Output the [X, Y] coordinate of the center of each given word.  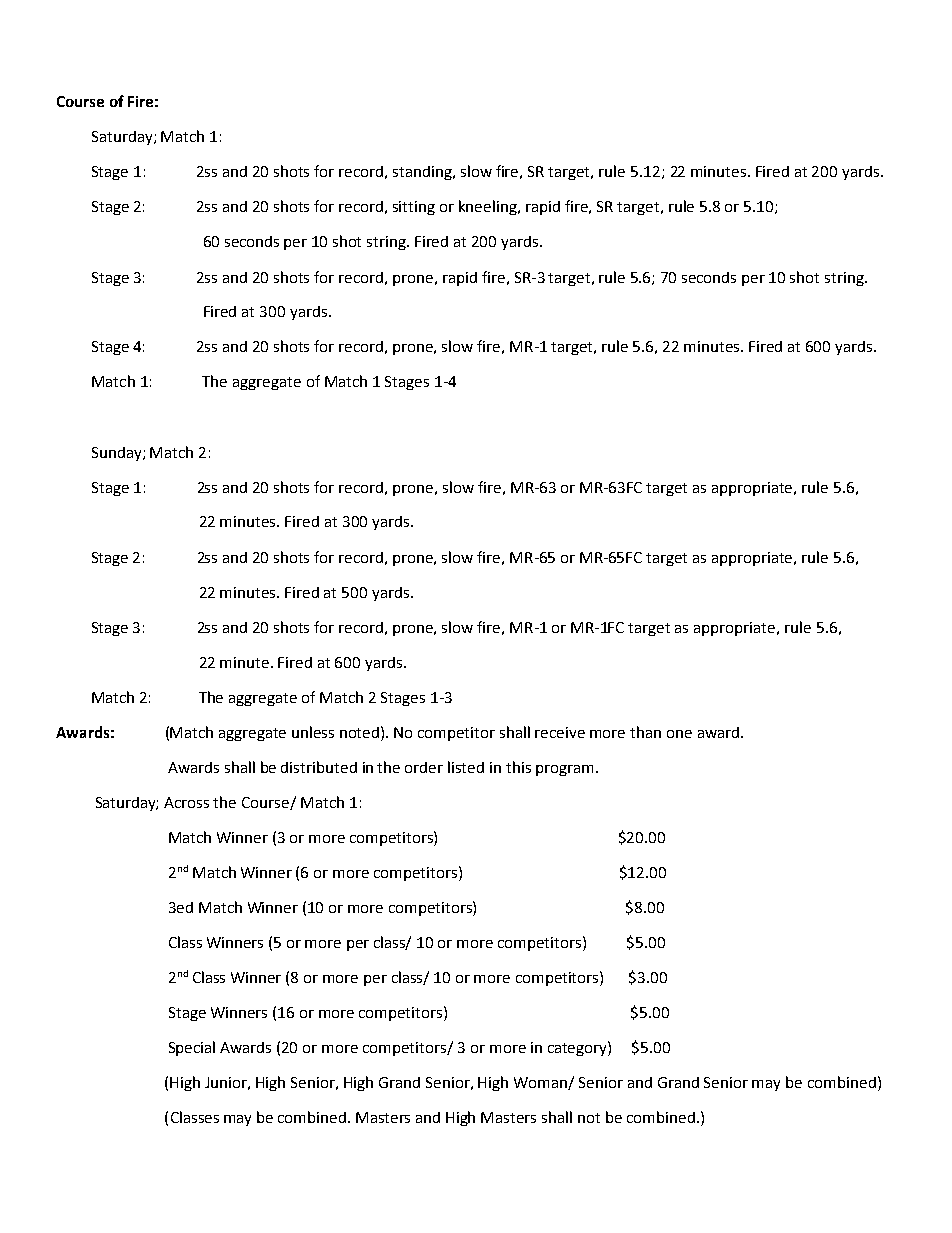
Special [192, 1048]
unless [313, 732]
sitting [414, 208]
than [645, 732]
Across [186, 802]
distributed [319, 767]
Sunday [118, 454]
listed [466, 767]
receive [560, 732]
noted [361, 732]
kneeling [489, 207]
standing [423, 173]
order [424, 767]
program [566, 770]
